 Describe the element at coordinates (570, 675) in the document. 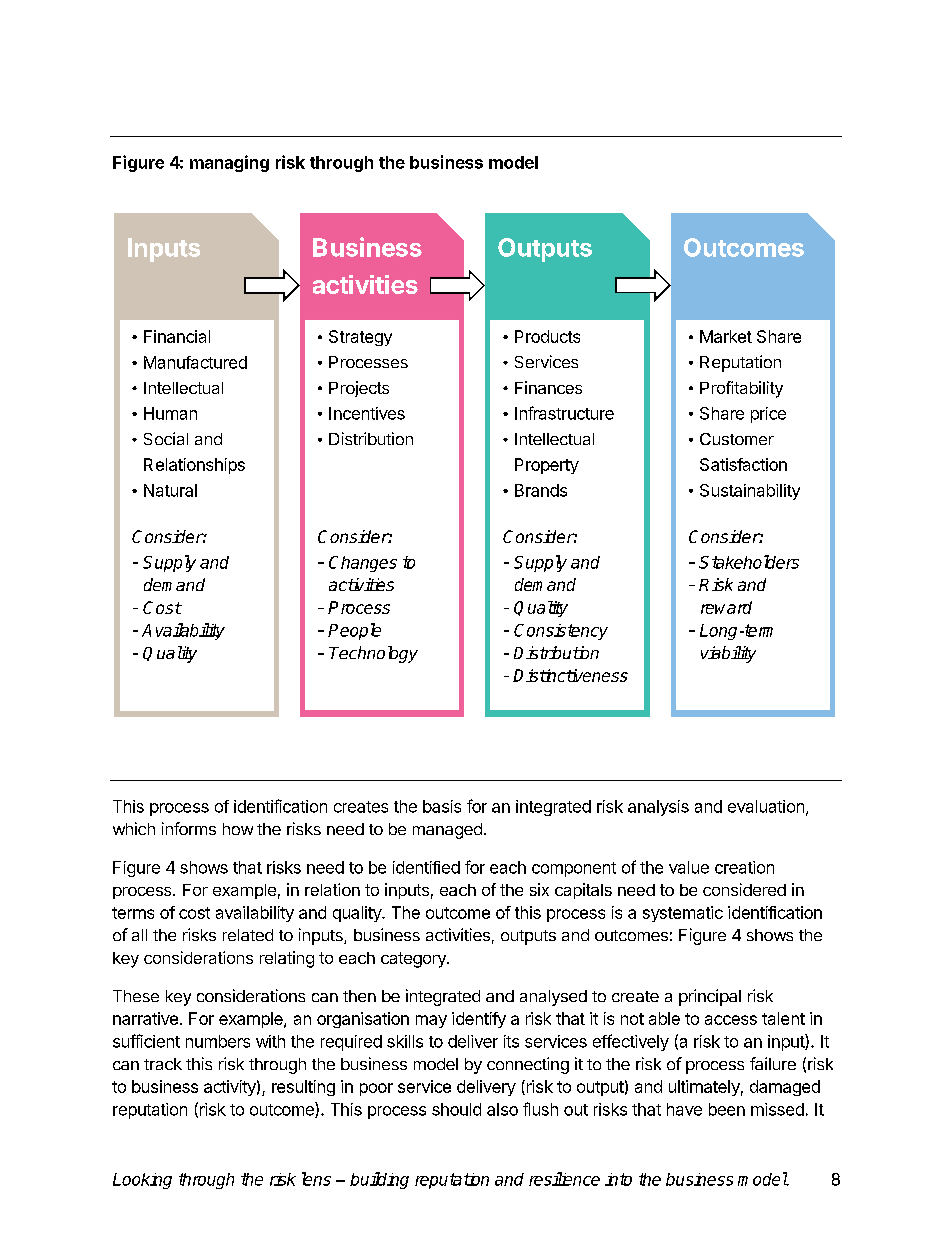

I see `Distinctiveness` at that location.
